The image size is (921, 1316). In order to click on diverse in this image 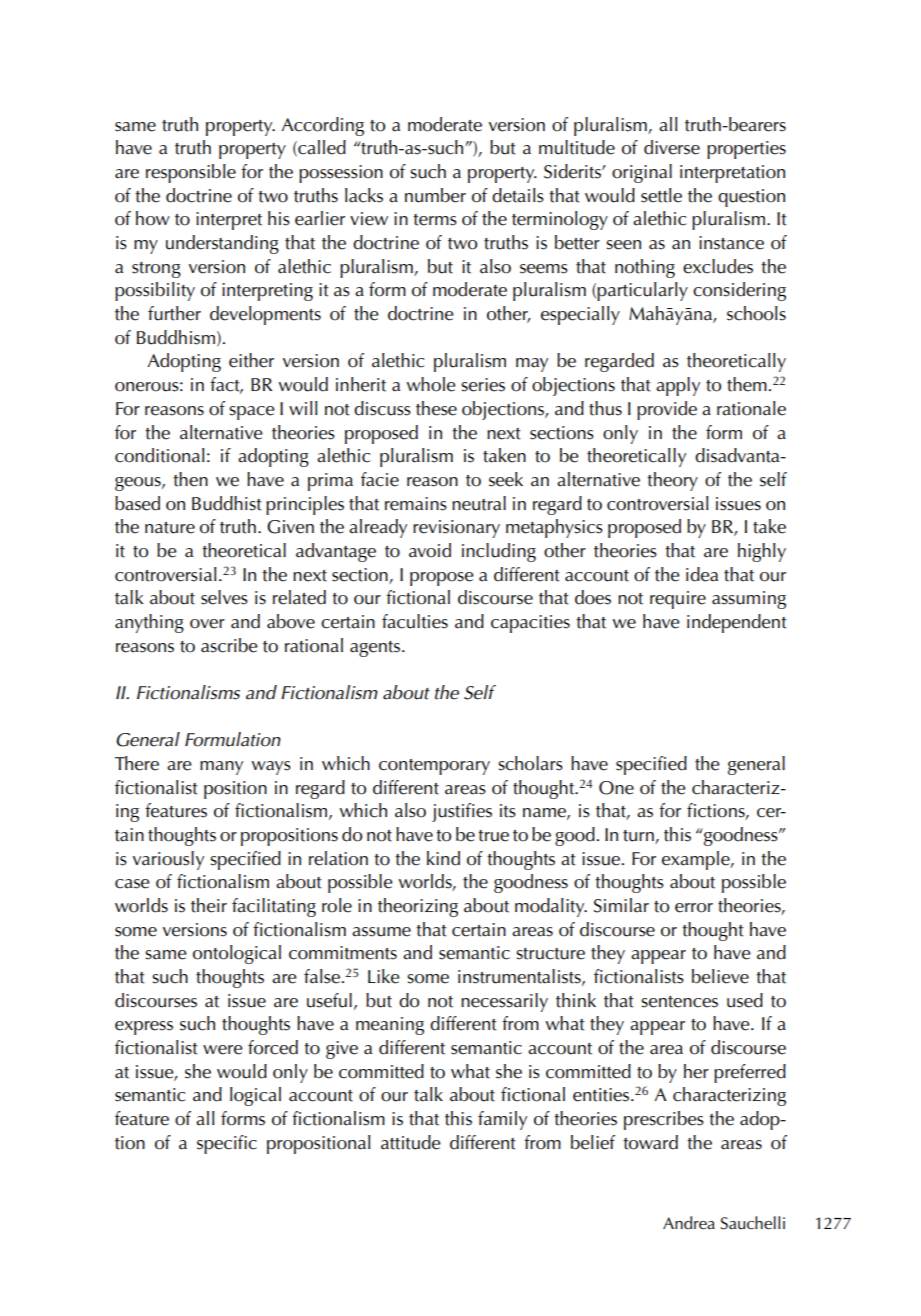, I will do `click(672, 147)`.
